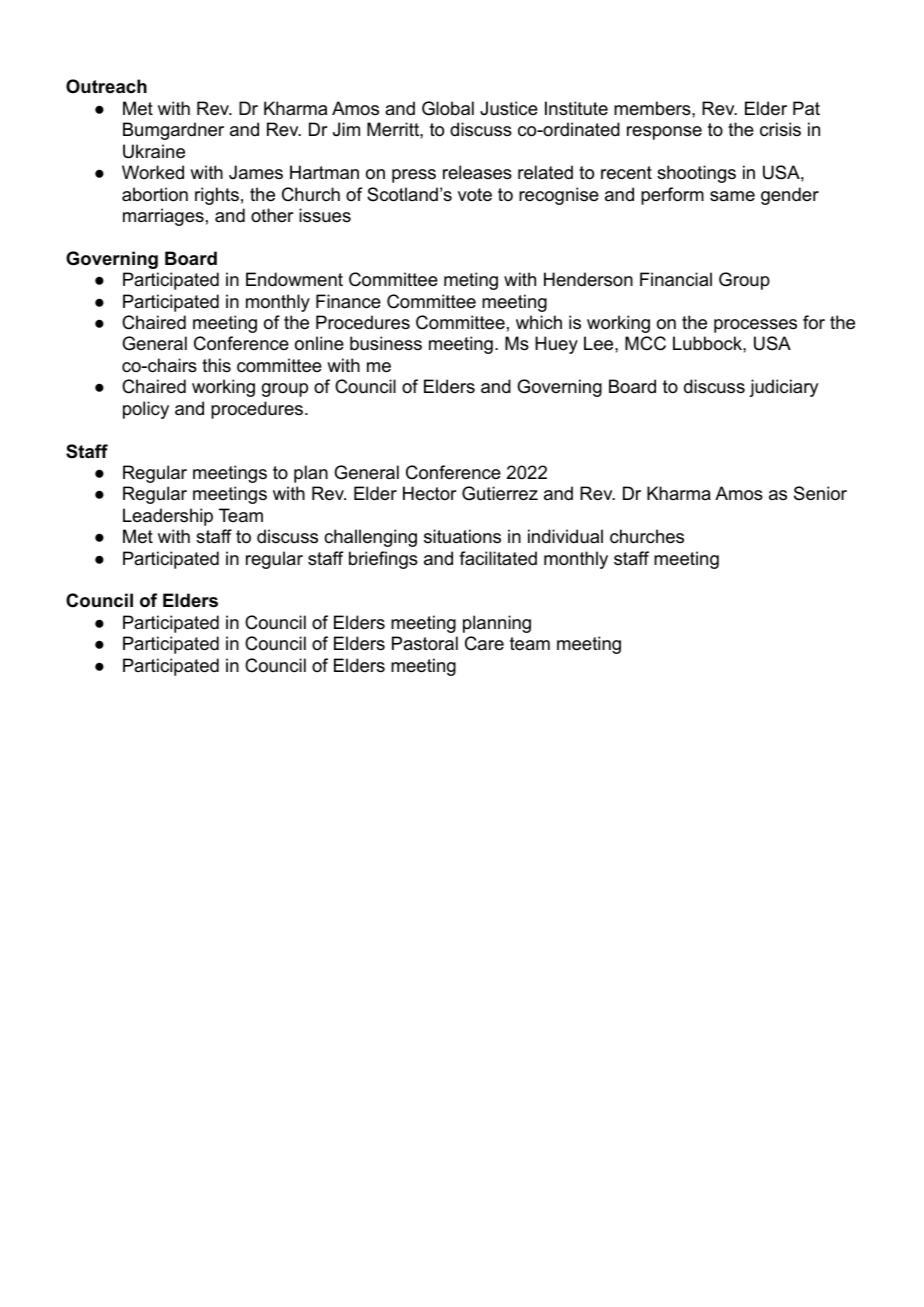  What do you see at coordinates (484, 643) in the screenshot?
I see `Care` at bounding box center [484, 643].
